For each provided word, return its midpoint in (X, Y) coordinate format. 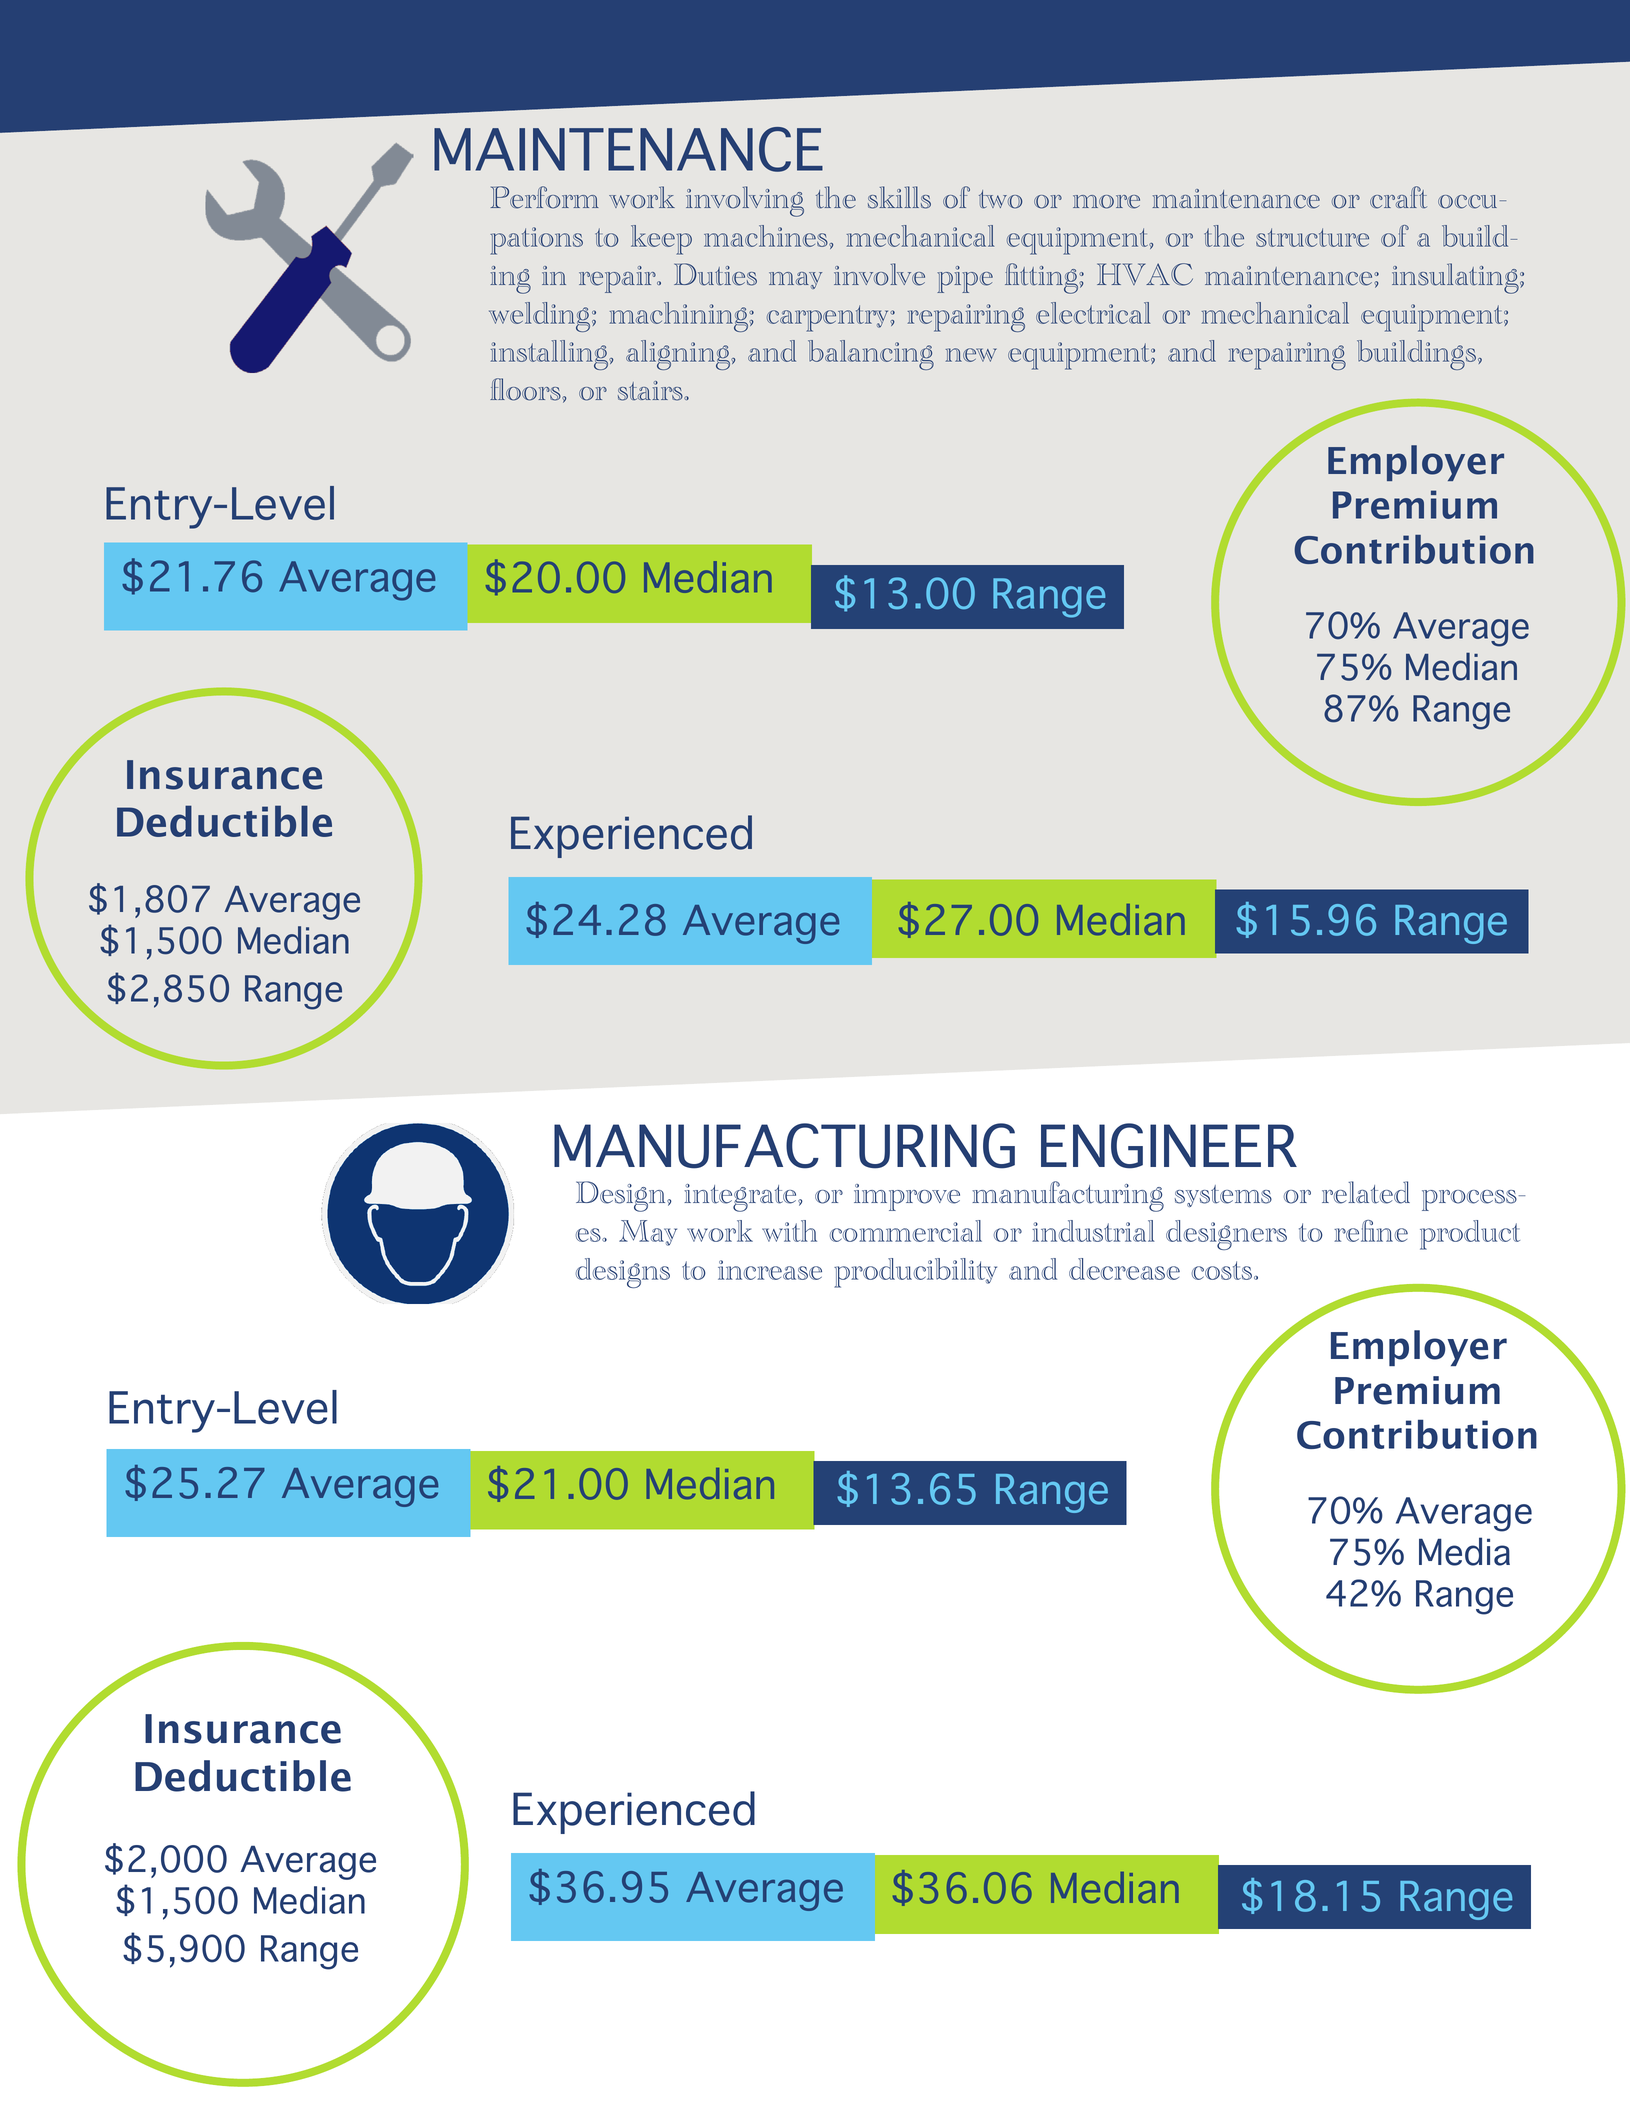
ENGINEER (1169, 1146)
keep (661, 240)
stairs (651, 391)
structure (1312, 237)
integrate (741, 1198)
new (971, 355)
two (1000, 199)
